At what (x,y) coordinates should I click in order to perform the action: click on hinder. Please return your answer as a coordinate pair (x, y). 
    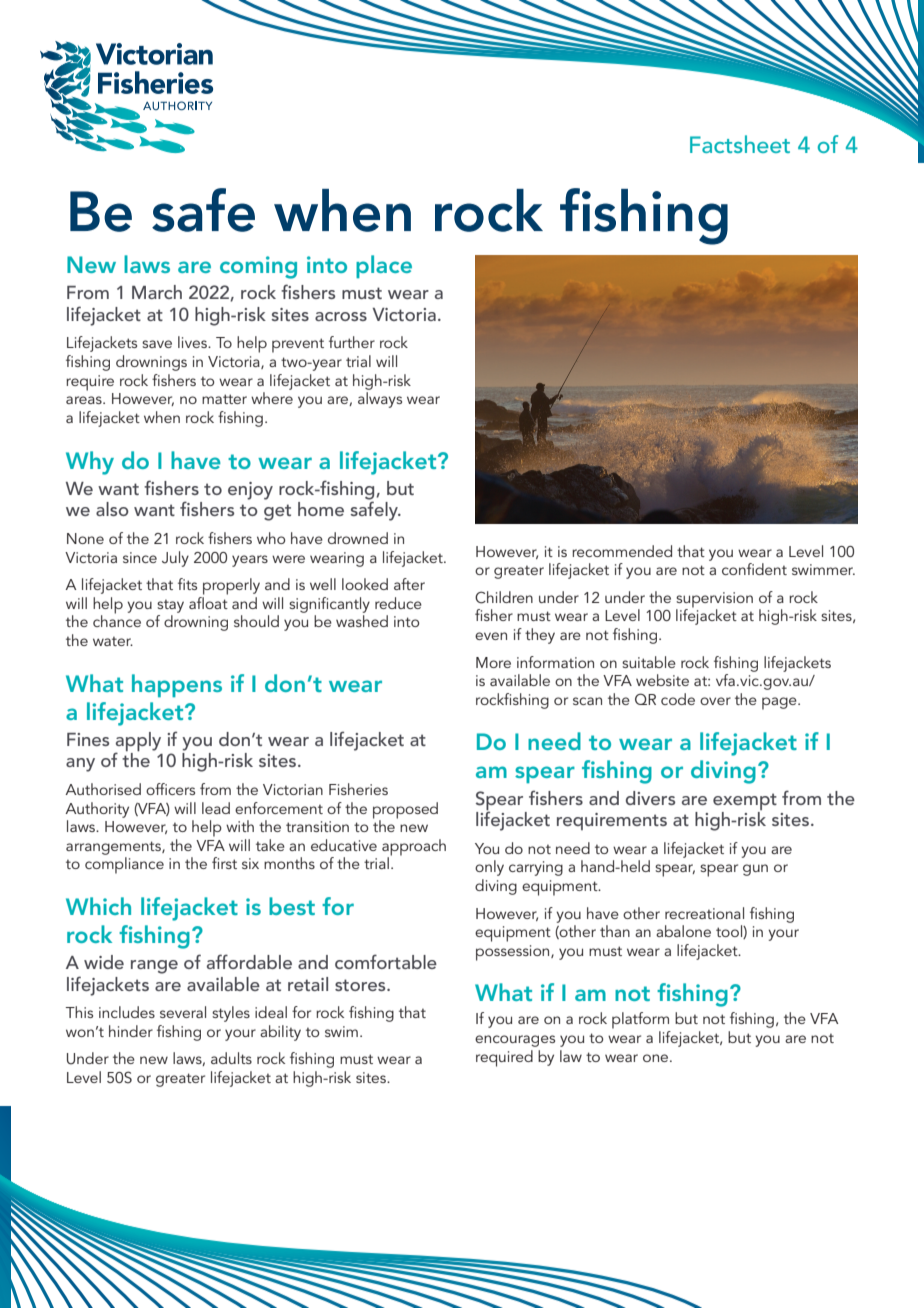
    Looking at the image, I should click on (131, 1031).
